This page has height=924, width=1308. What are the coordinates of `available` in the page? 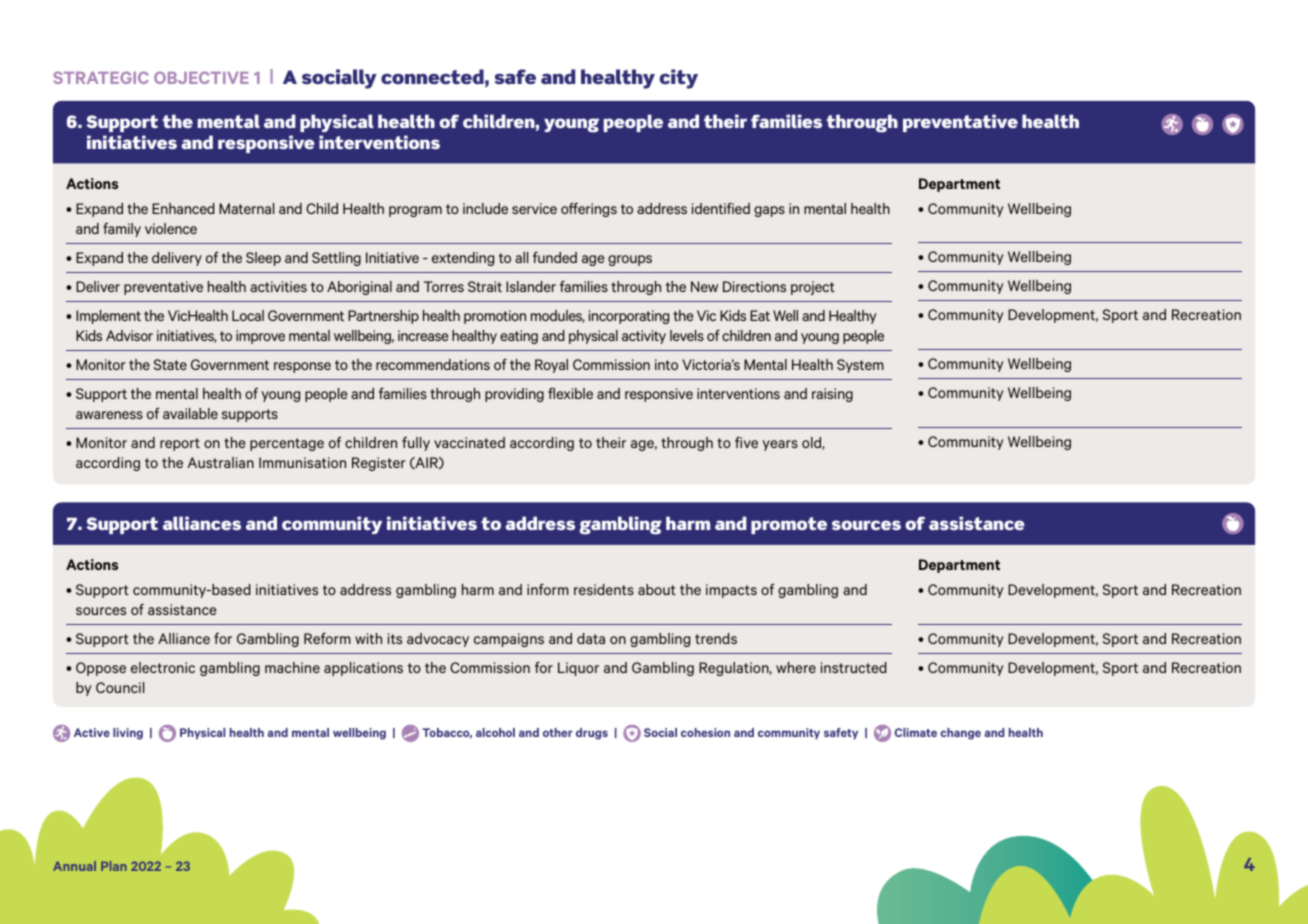 It's located at (190, 413).
